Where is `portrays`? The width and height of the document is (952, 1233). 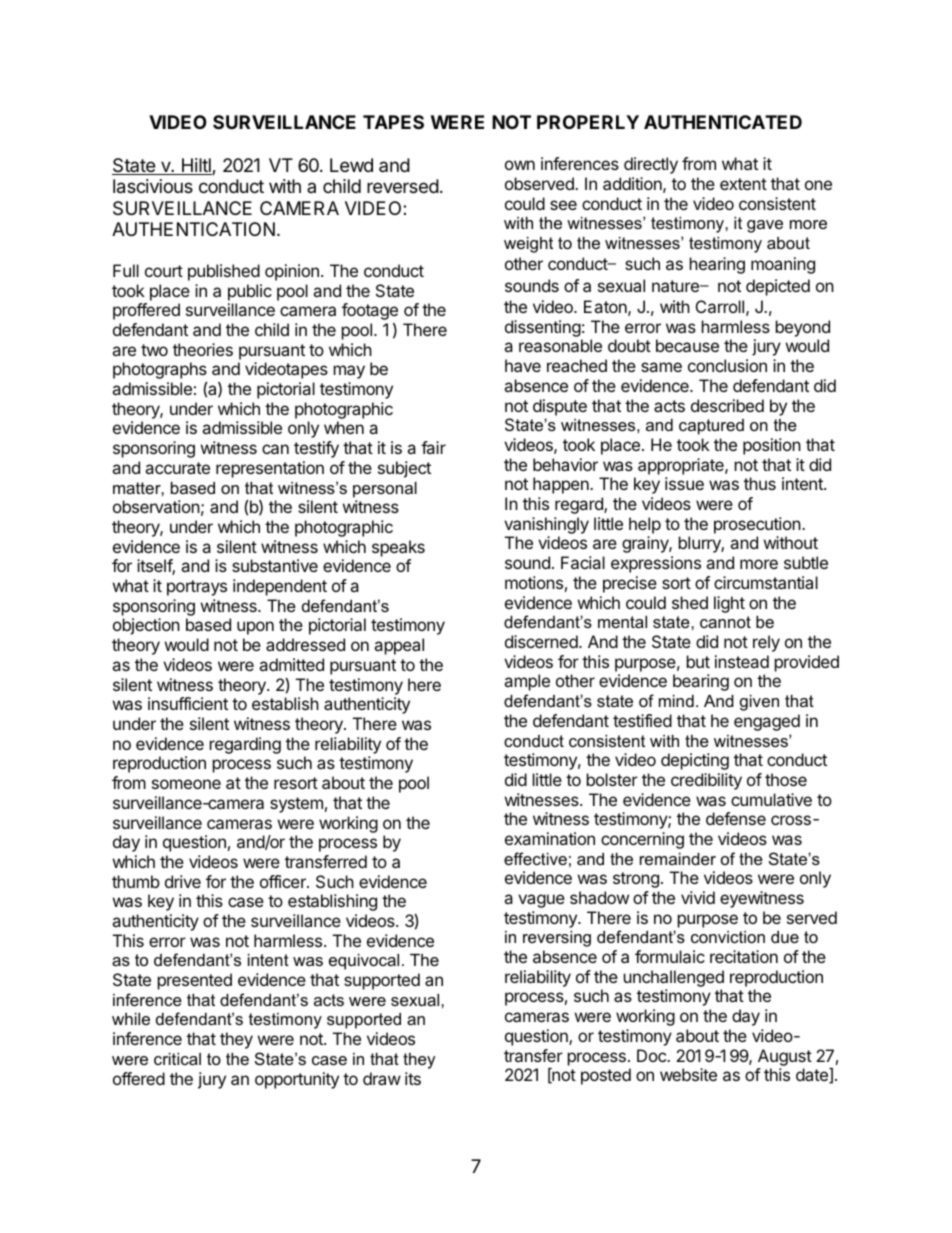
portrays is located at coordinates (197, 588).
